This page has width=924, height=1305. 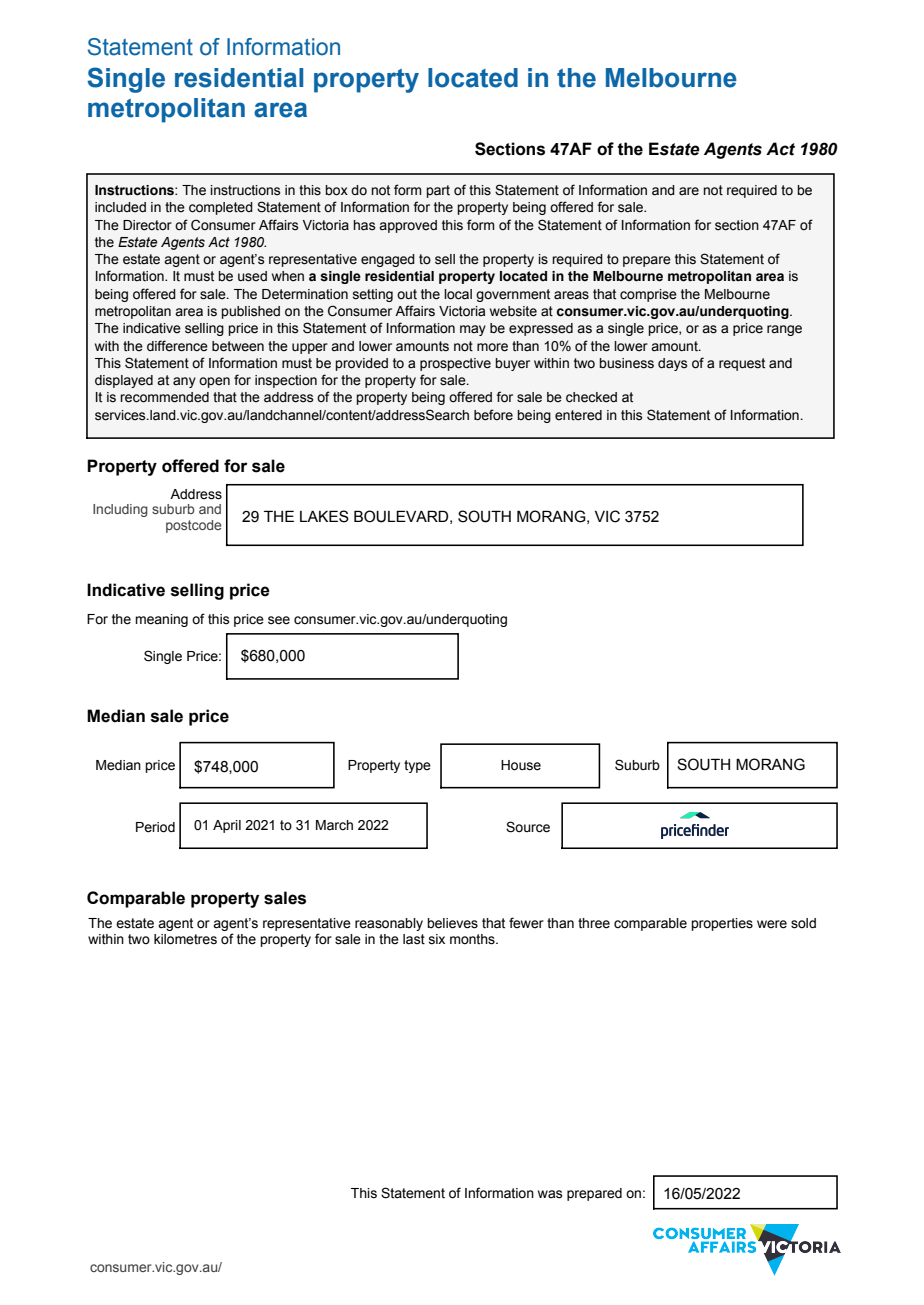 What do you see at coordinates (452, 923) in the page?
I see `believes` at bounding box center [452, 923].
